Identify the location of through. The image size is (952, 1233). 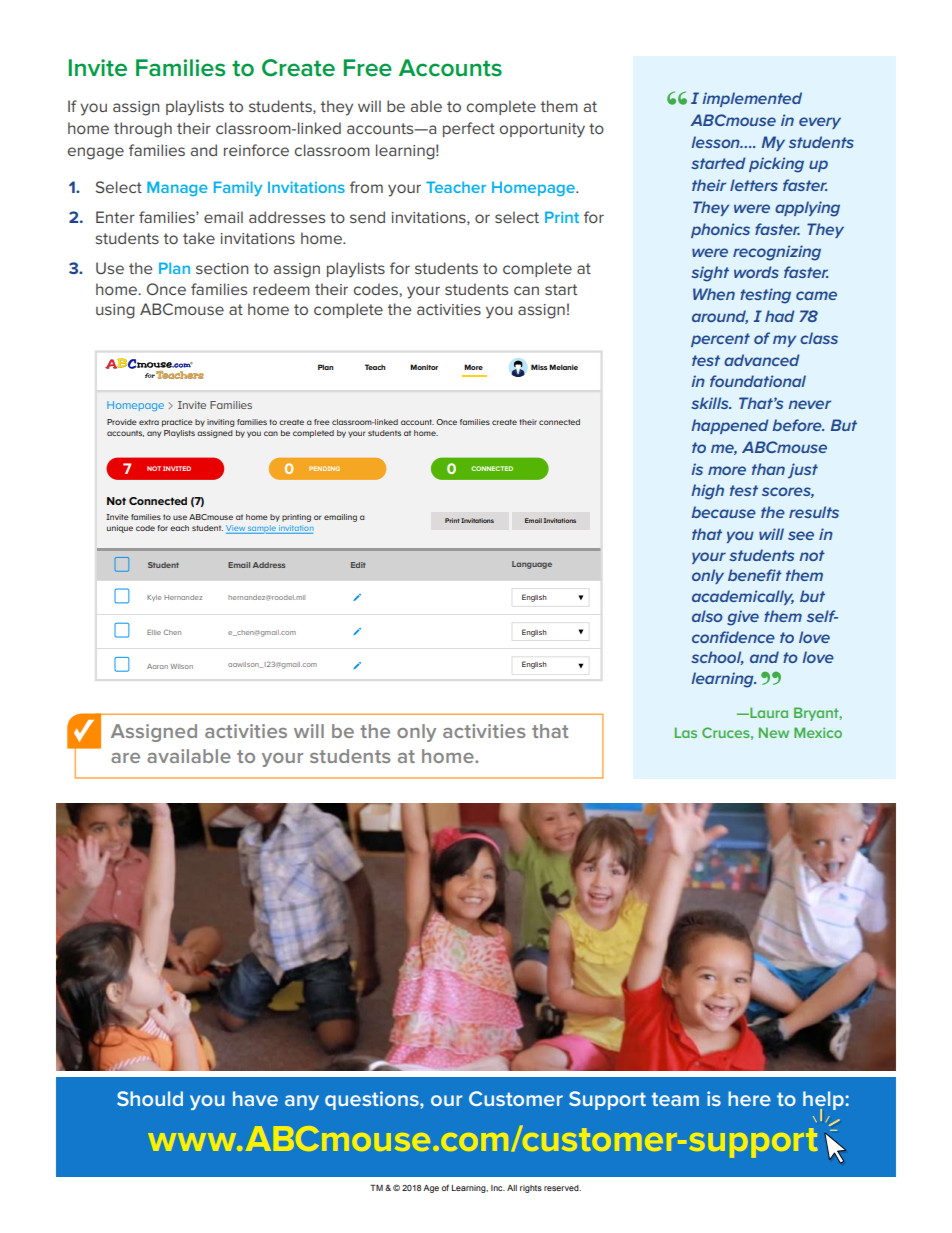
(143, 130).
